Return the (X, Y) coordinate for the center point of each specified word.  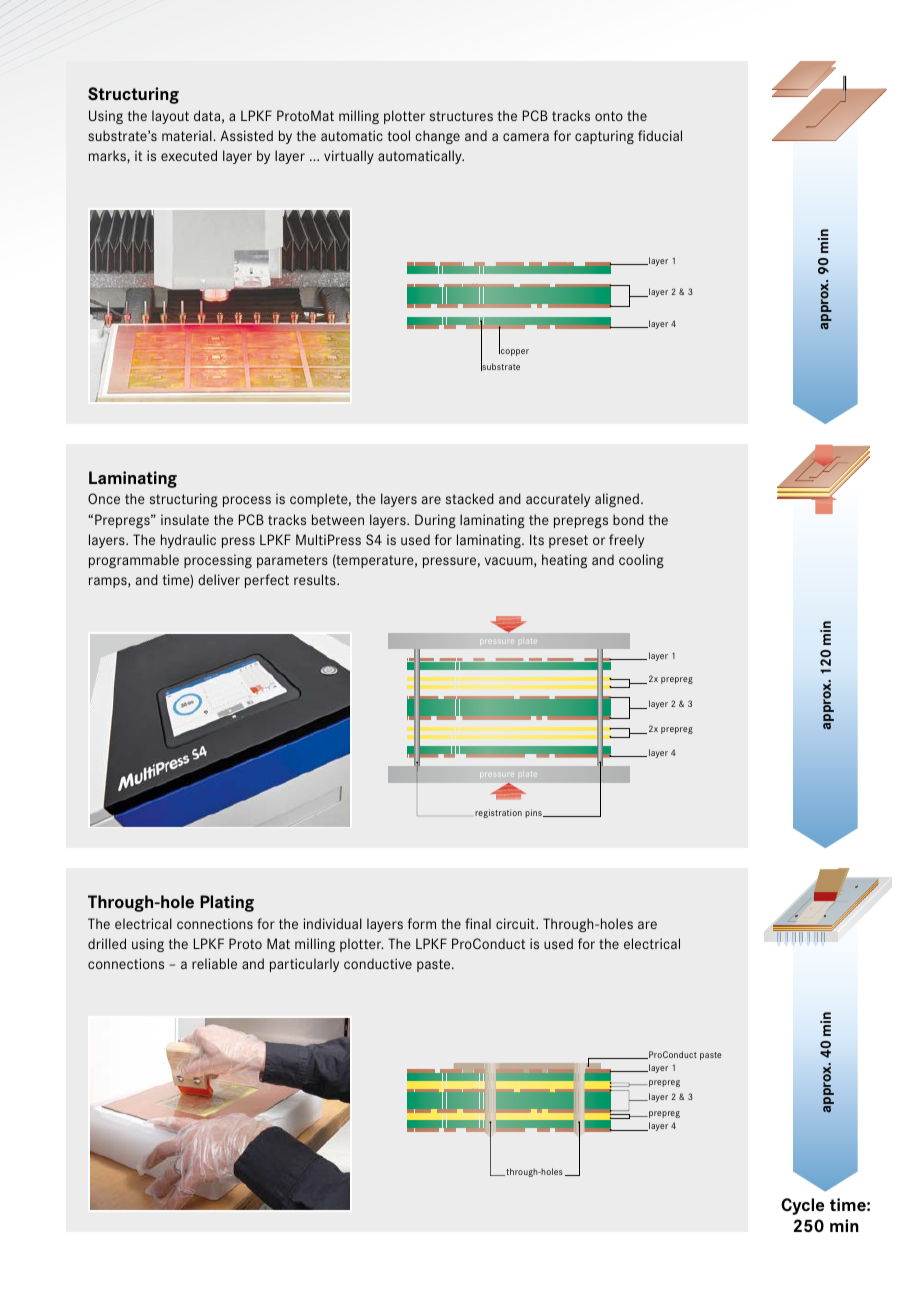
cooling (641, 561)
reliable (214, 963)
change (437, 137)
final (478, 923)
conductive (378, 963)
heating (564, 561)
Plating (227, 903)
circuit (516, 923)
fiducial (660, 135)
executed (189, 155)
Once (104, 498)
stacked (470, 498)
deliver (219, 579)
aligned (617, 500)
